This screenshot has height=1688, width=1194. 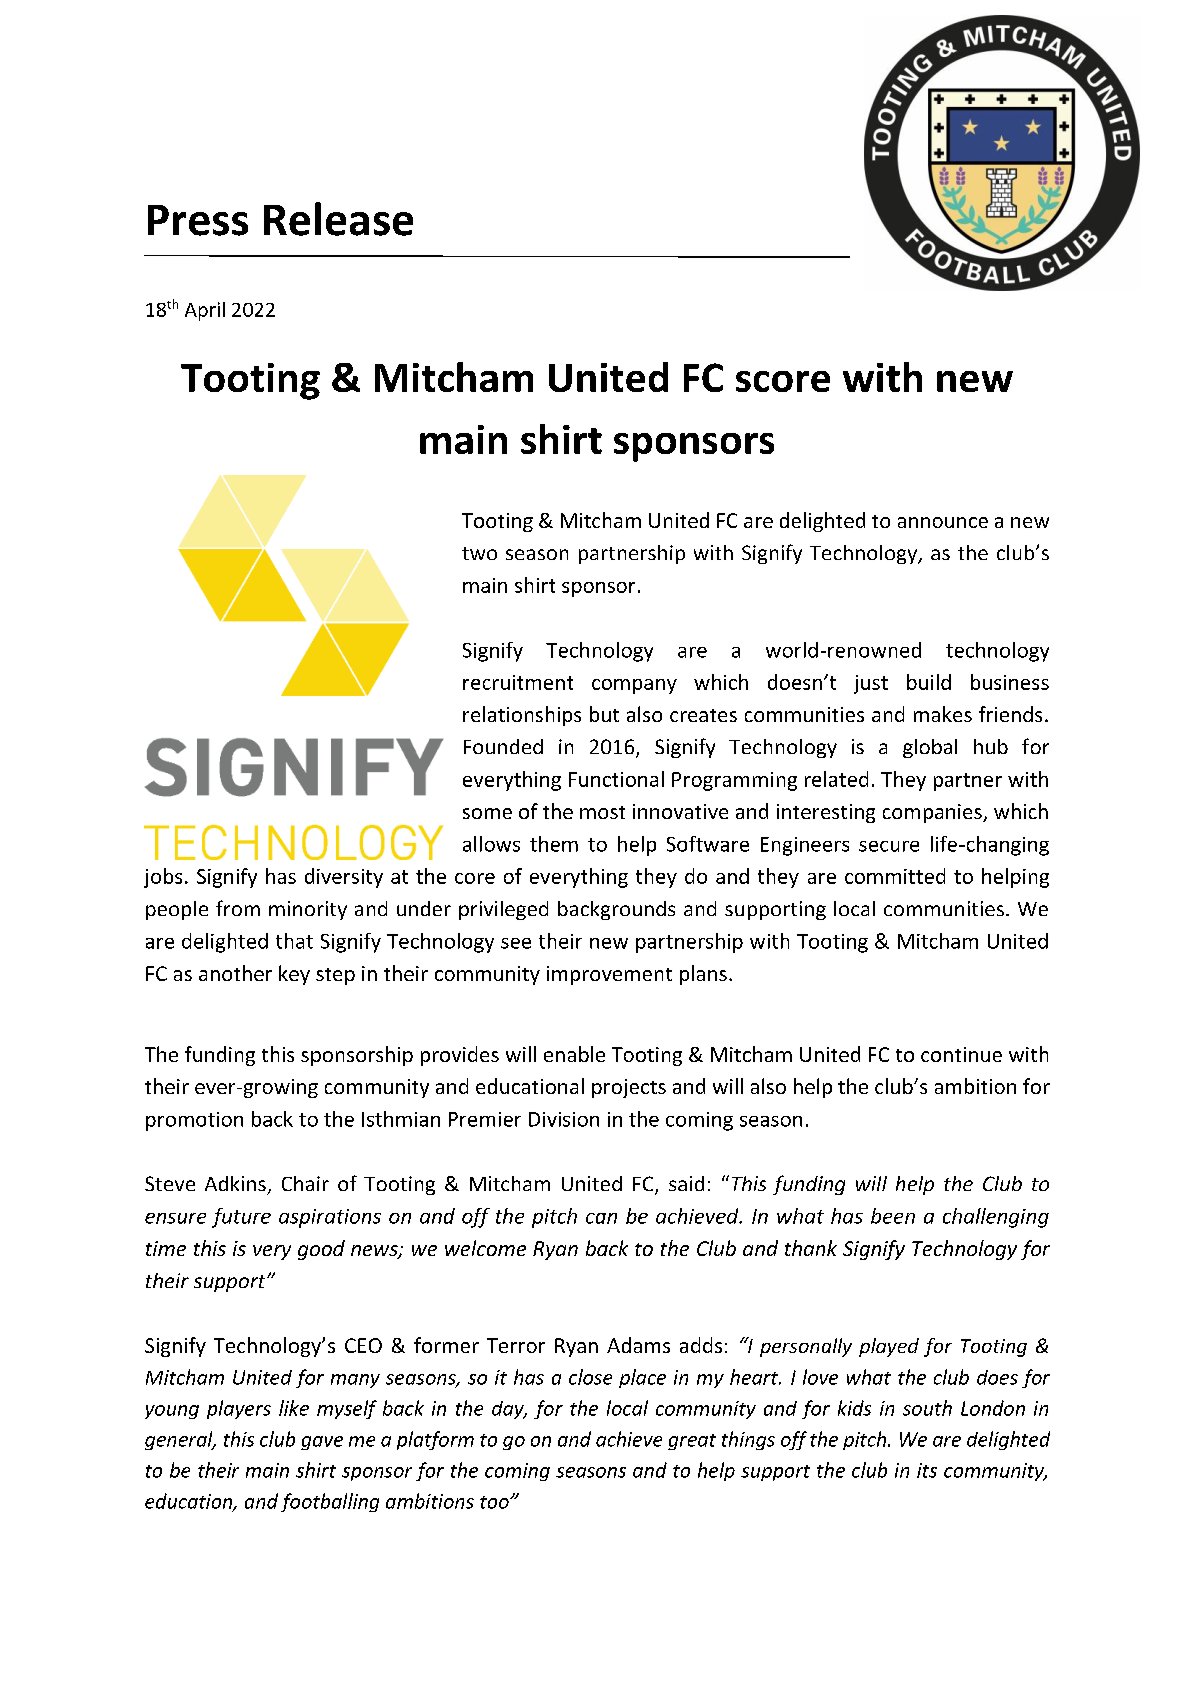 I want to click on announce, so click(x=943, y=522).
